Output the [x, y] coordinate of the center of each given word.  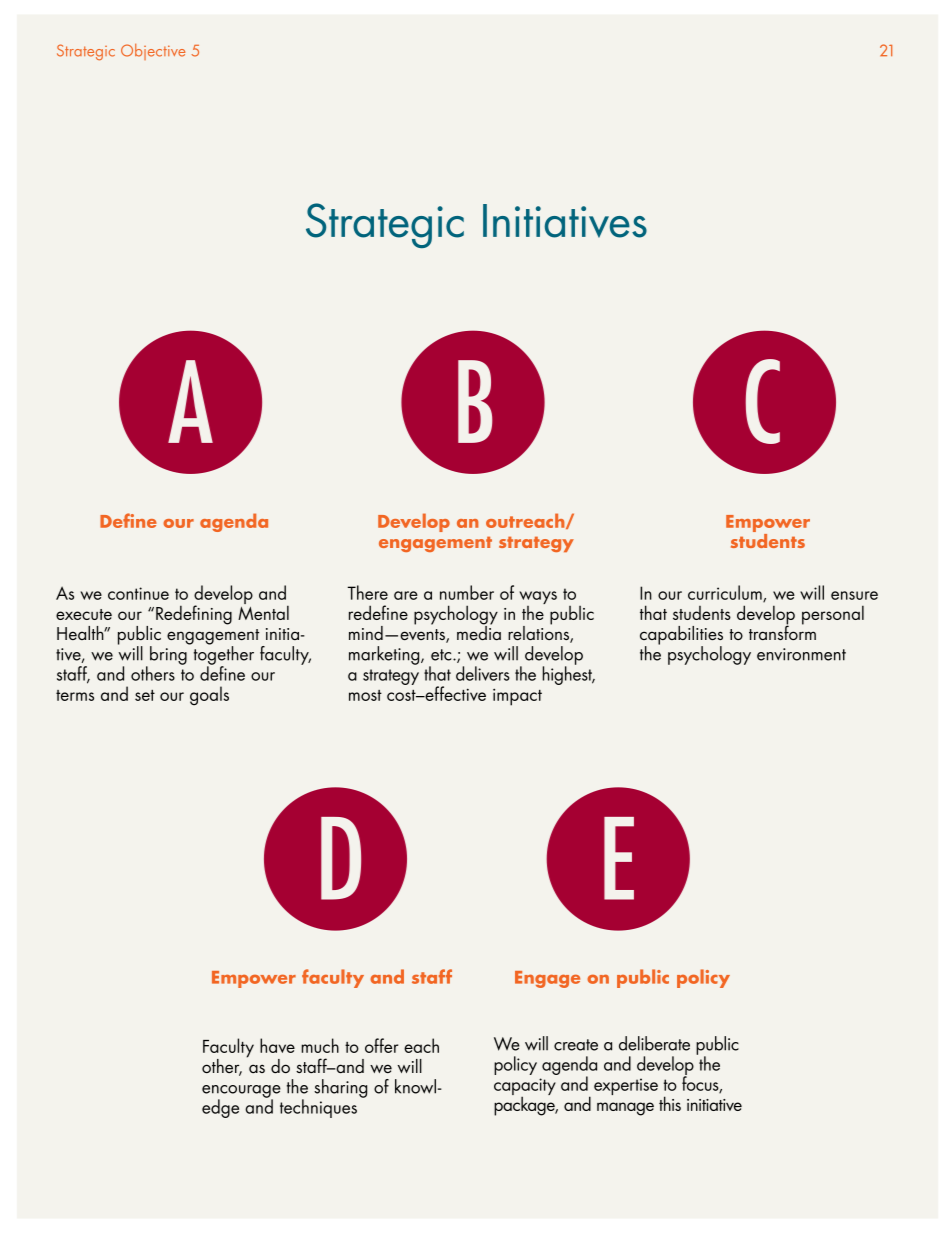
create [576, 1045]
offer [381, 1045]
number [467, 592]
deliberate [654, 1043]
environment [801, 654]
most [365, 695]
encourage [241, 1092]
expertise [626, 1086]
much [320, 1045]
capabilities [681, 636]
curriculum [726, 593]
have [277, 1045]
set [145, 695]
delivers [483, 673]
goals [209, 695]
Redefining [194, 615]
